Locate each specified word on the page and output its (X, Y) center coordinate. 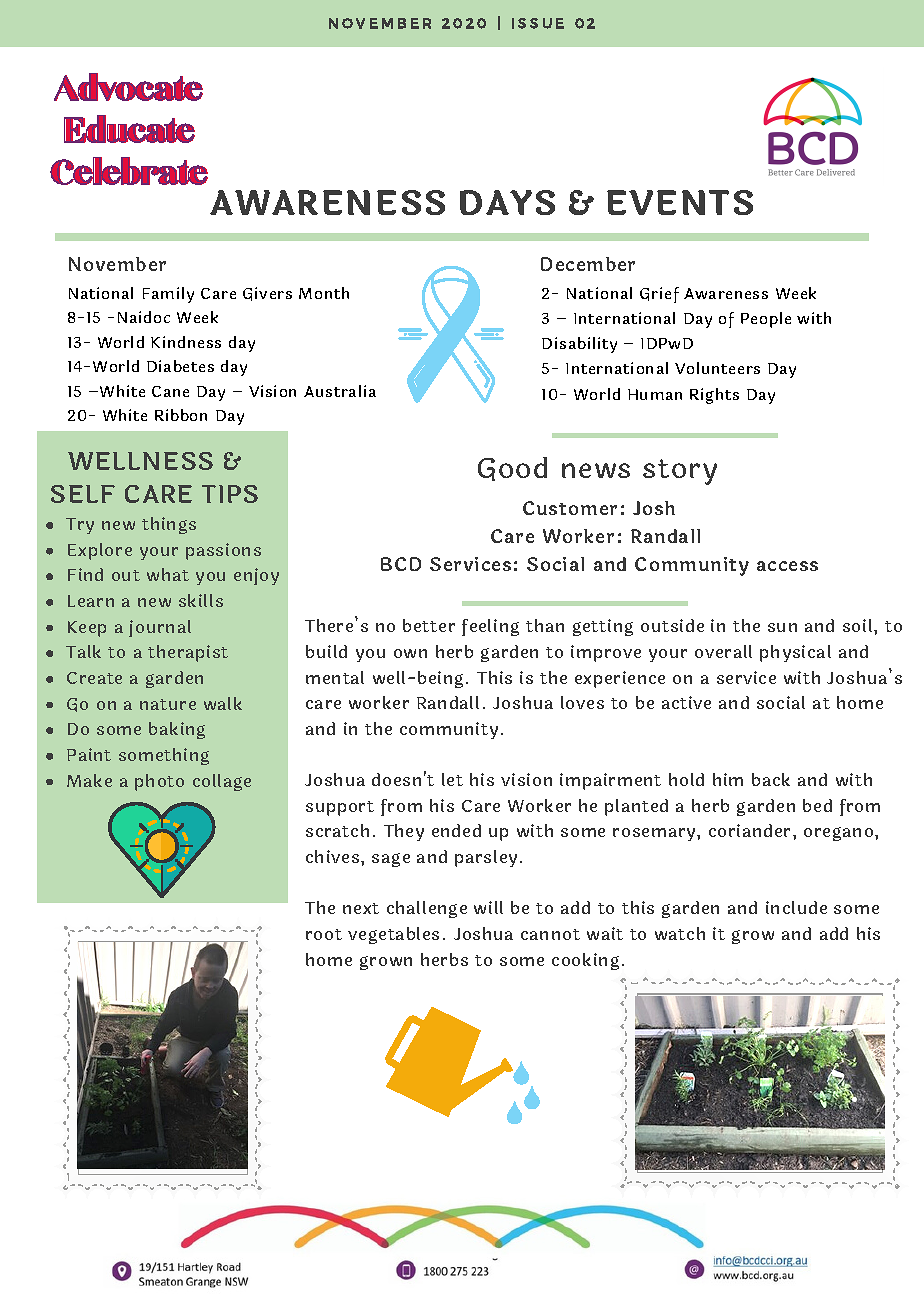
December (588, 264)
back (771, 779)
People (766, 320)
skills (201, 600)
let (452, 779)
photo (159, 782)
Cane (170, 391)
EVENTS (680, 202)
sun (782, 627)
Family (168, 295)
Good (512, 469)
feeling (490, 627)
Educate (129, 129)
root (324, 934)
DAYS (507, 202)
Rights (714, 396)
